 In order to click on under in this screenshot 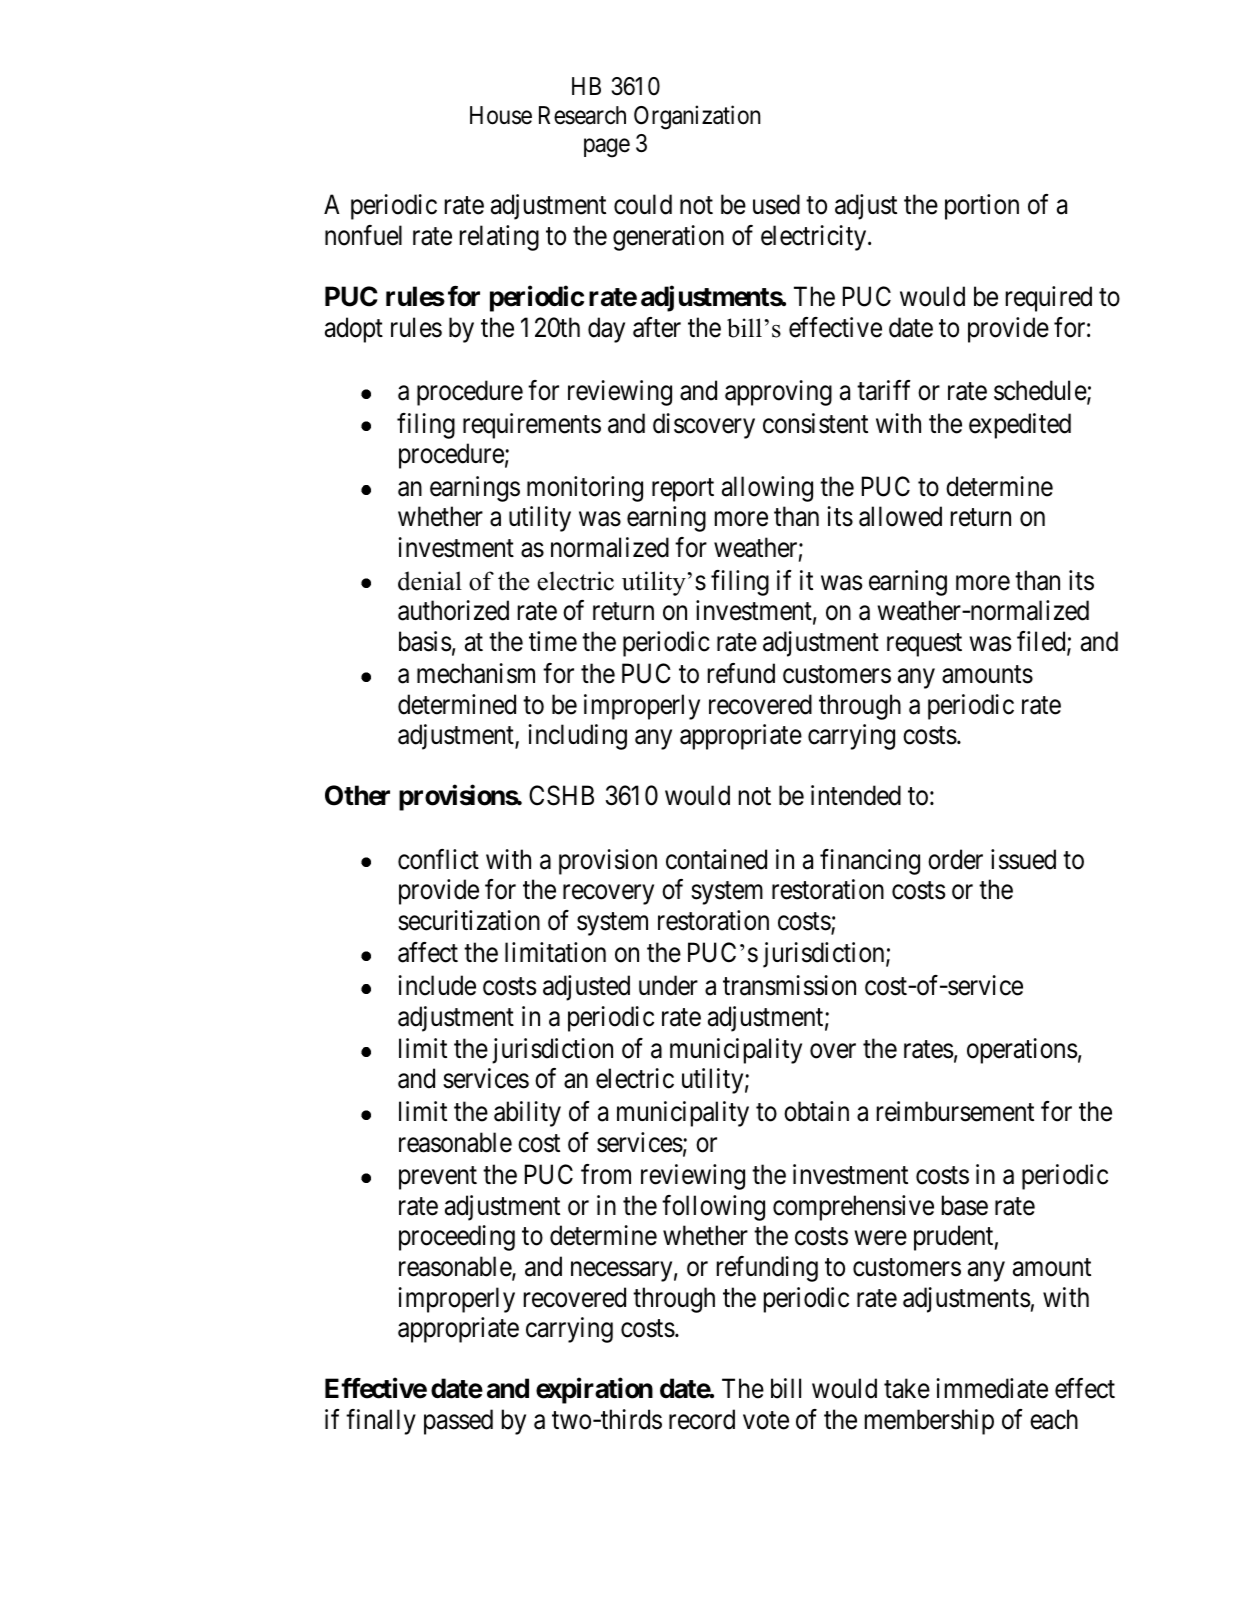, I will do `click(668, 985)`.
